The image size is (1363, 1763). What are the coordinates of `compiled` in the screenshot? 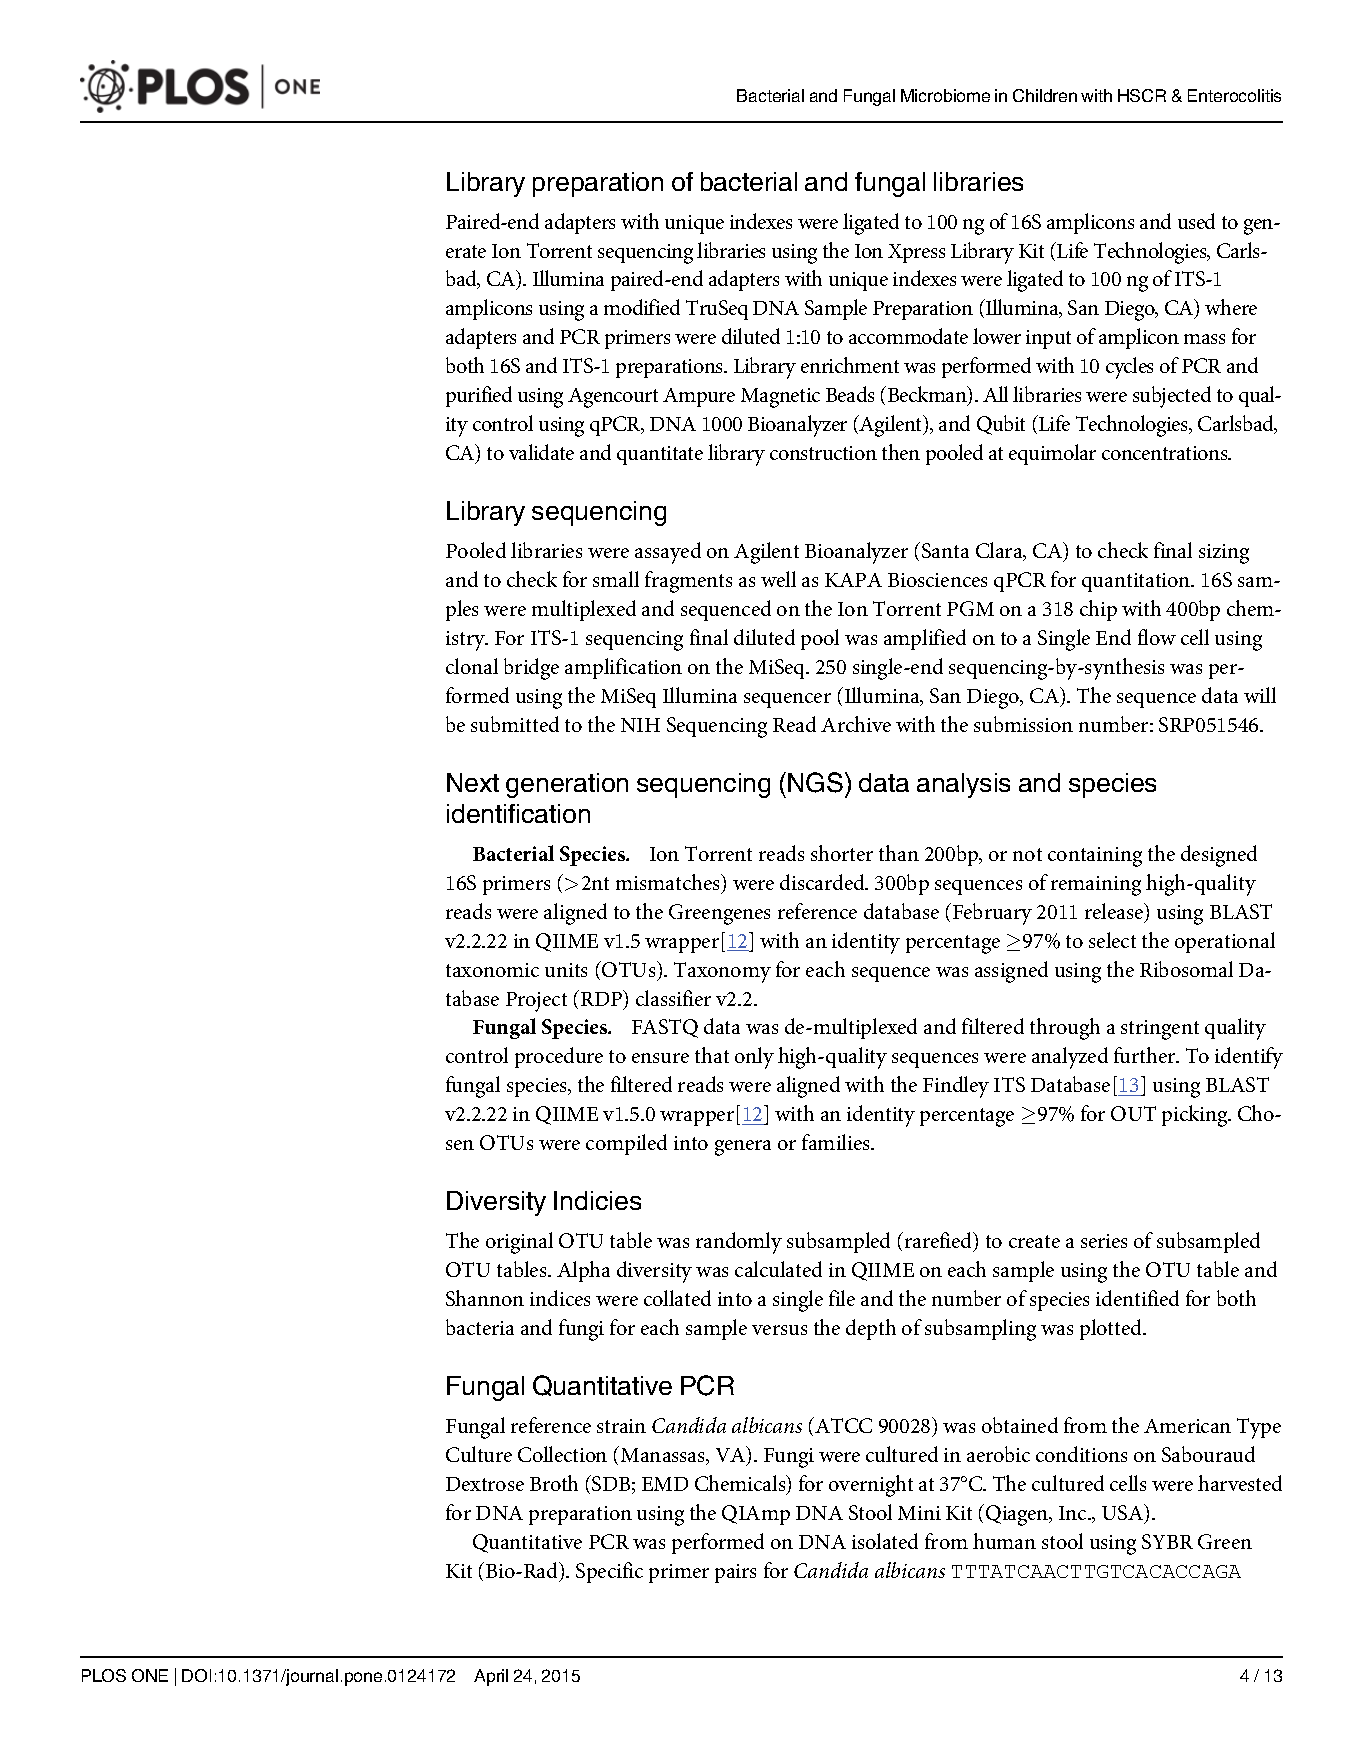 It's located at (626, 1144).
